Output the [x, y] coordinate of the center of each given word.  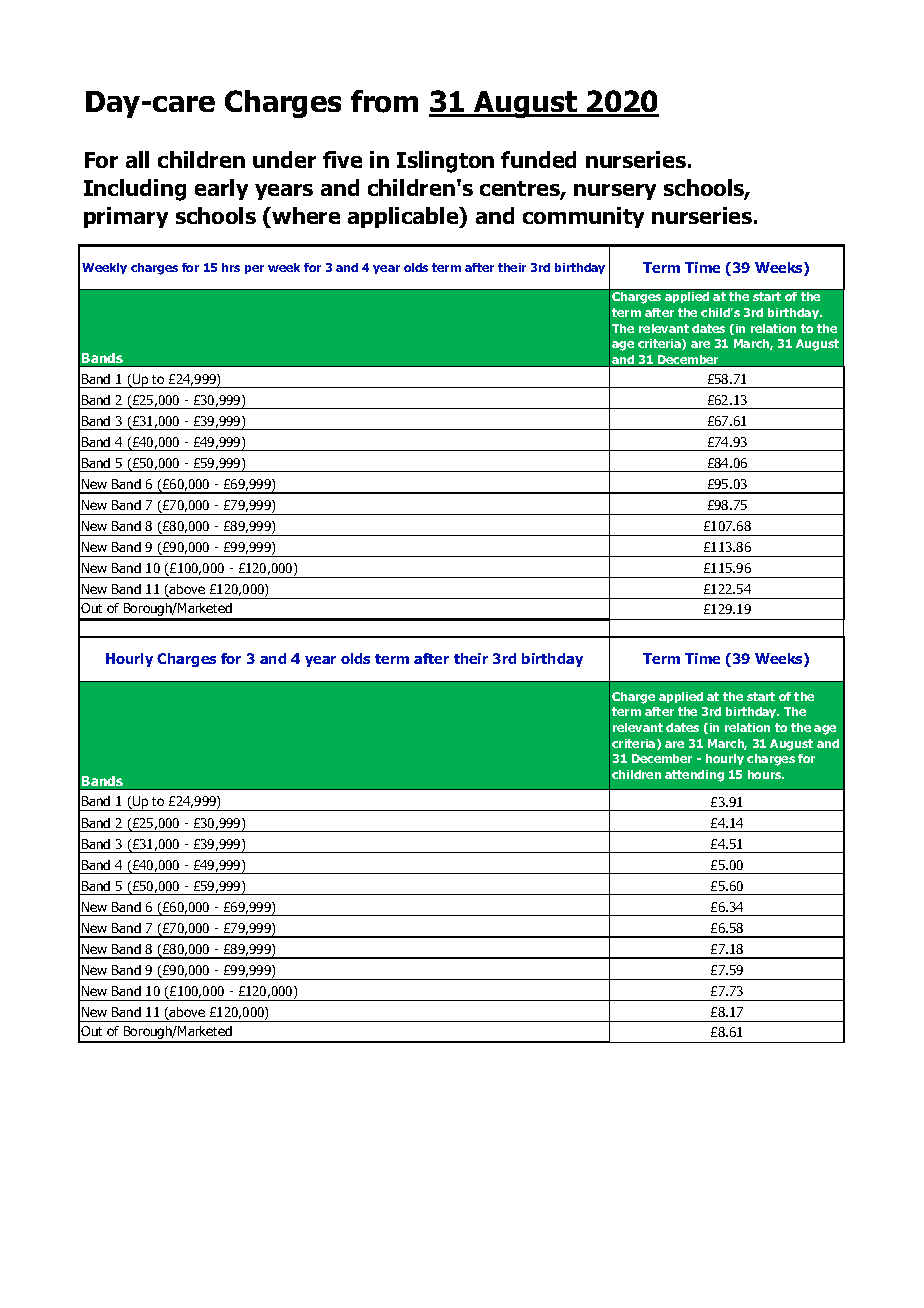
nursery [615, 192]
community [583, 217]
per [254, 269]
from [384, 101]
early [221, 189]
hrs [231, 267]
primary [126, 217]
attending [694, 776]
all [137, 159]
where [305, 217]
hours [766, 774]
